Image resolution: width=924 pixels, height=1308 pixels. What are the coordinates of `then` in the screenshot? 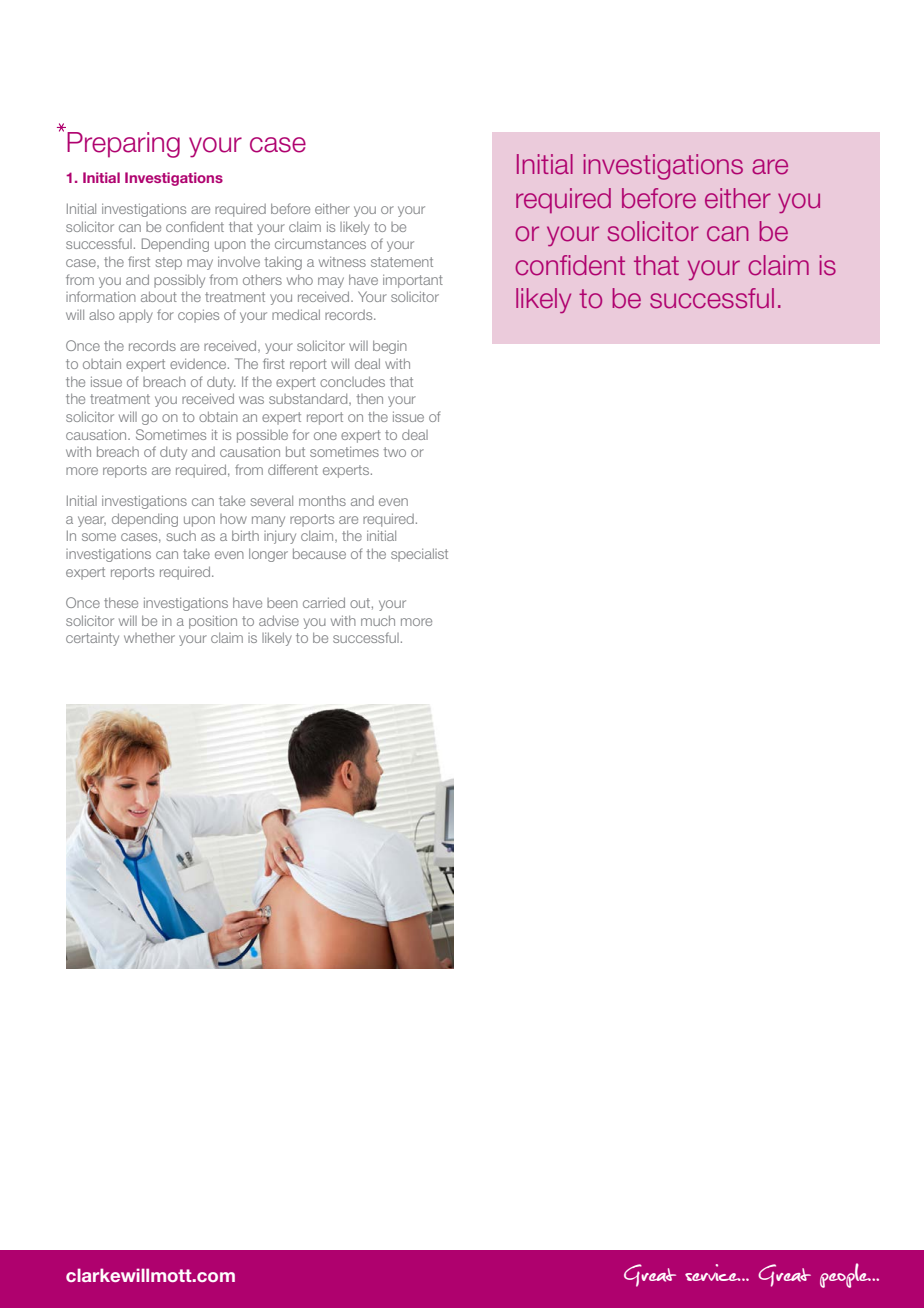 It's located at (370, 399).
